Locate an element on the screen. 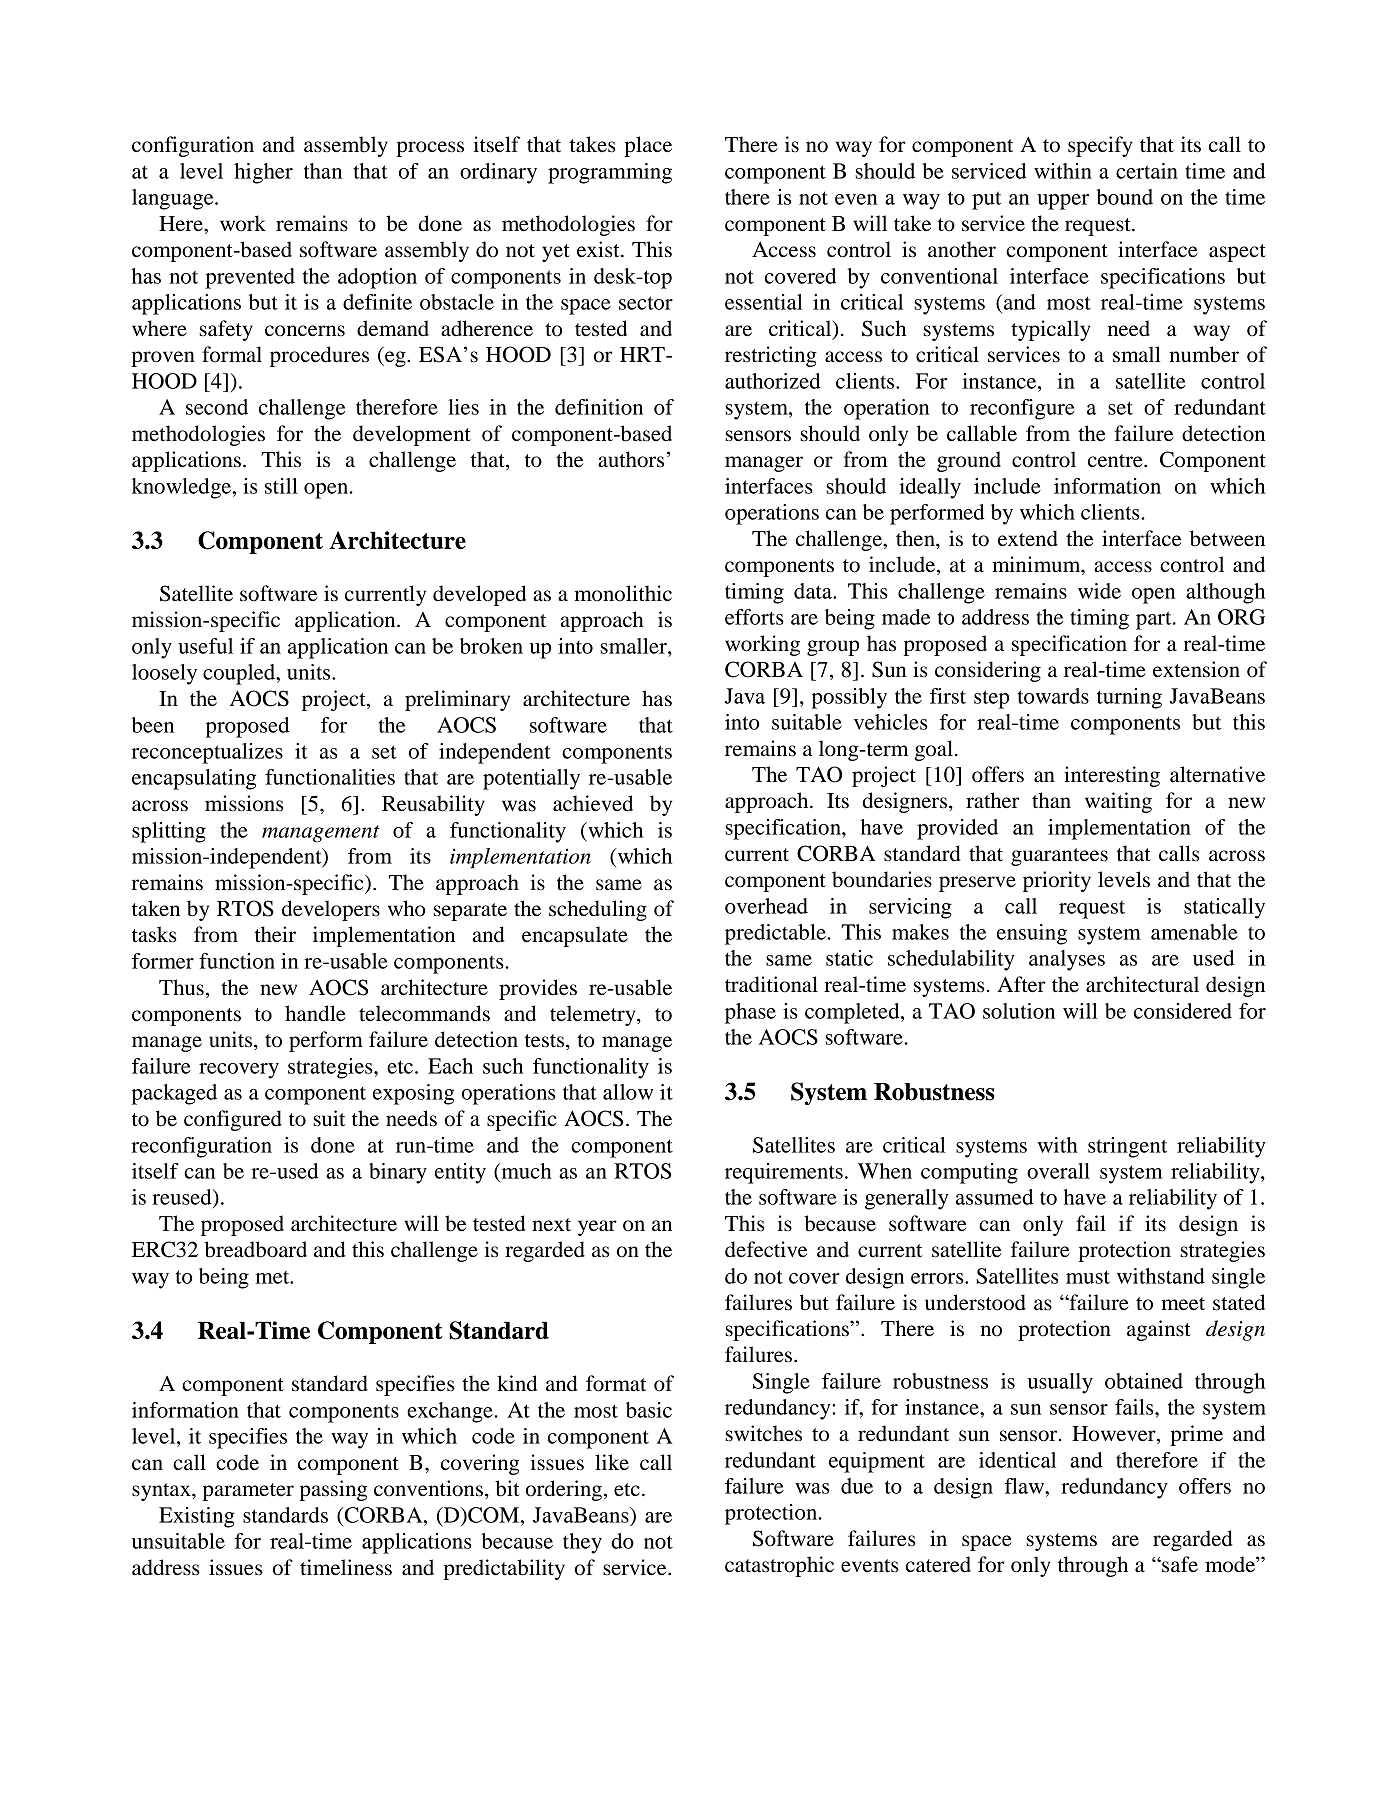  flaw is located at coordinates (1025, 1486).
